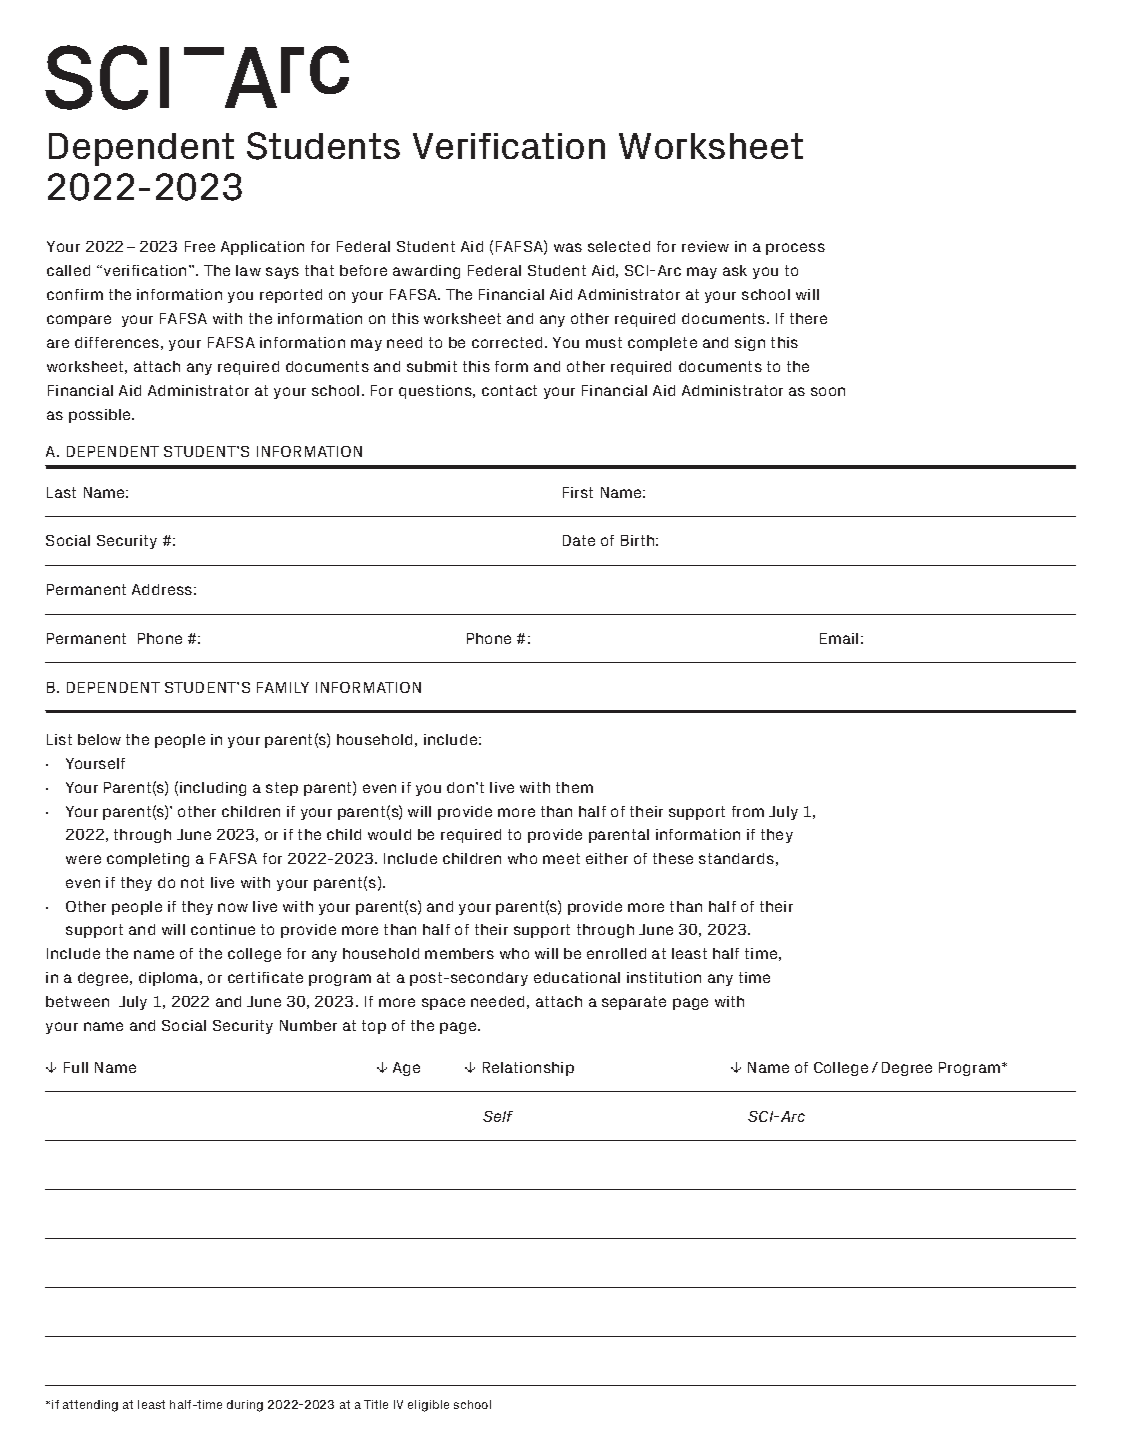 The image size is (1124, 1455). I want to click on Free, so click(200, 246).
